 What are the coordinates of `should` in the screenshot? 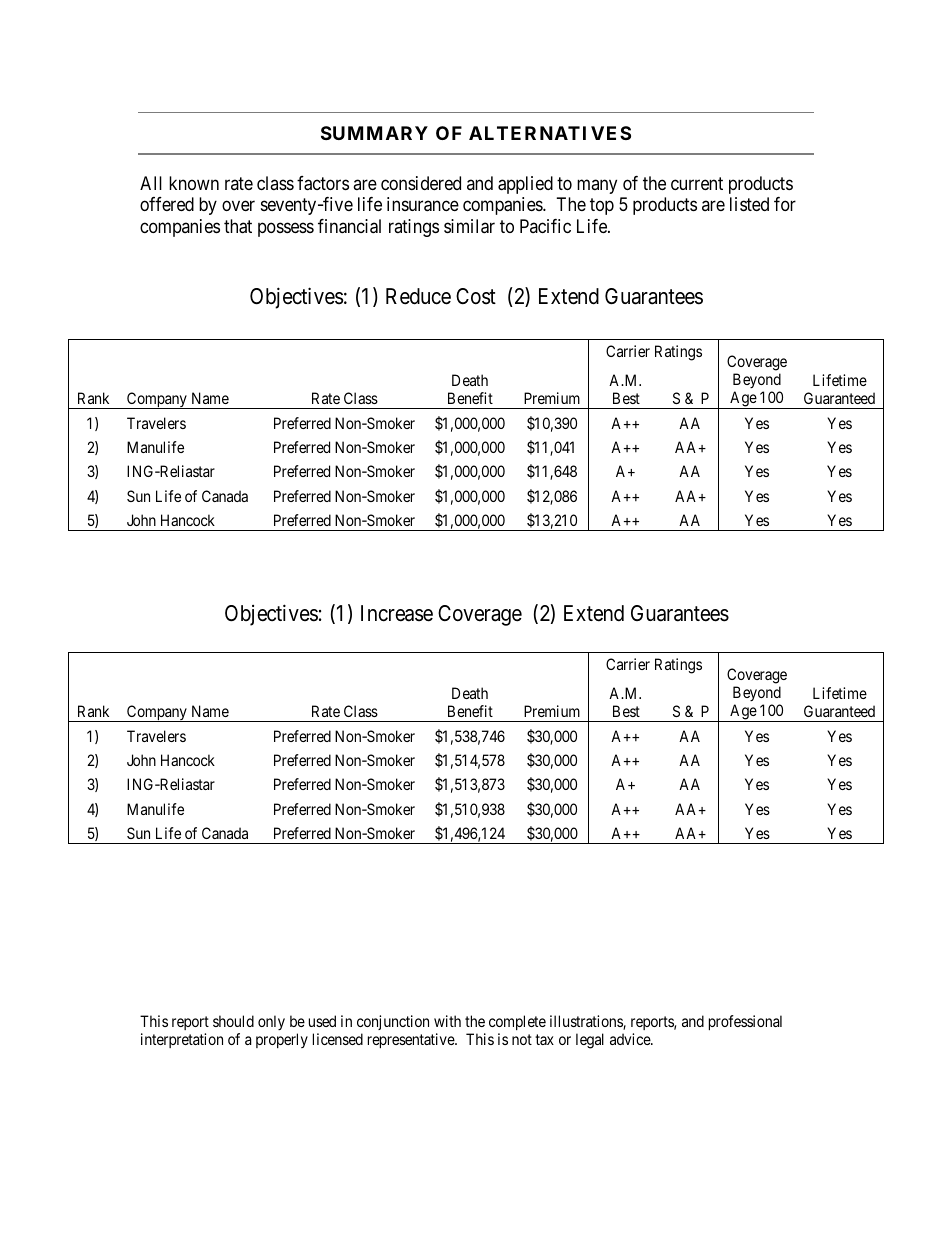 It's located at (233, 1021).
